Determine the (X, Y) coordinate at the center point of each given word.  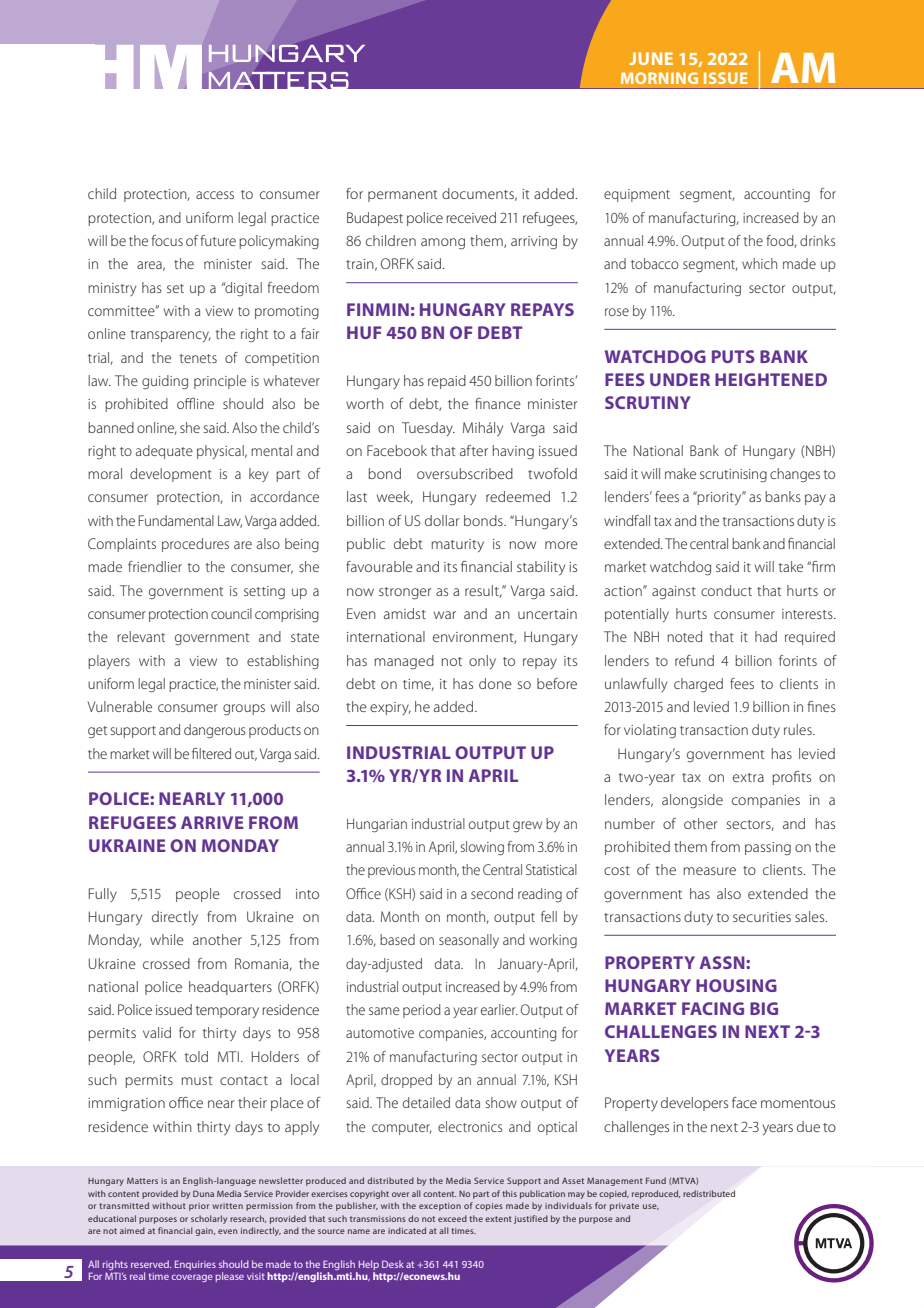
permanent (403, 196)
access (215, 195)
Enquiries (195, 1265)
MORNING (659, 78)
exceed (452, 1218)
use (651, 1207)
